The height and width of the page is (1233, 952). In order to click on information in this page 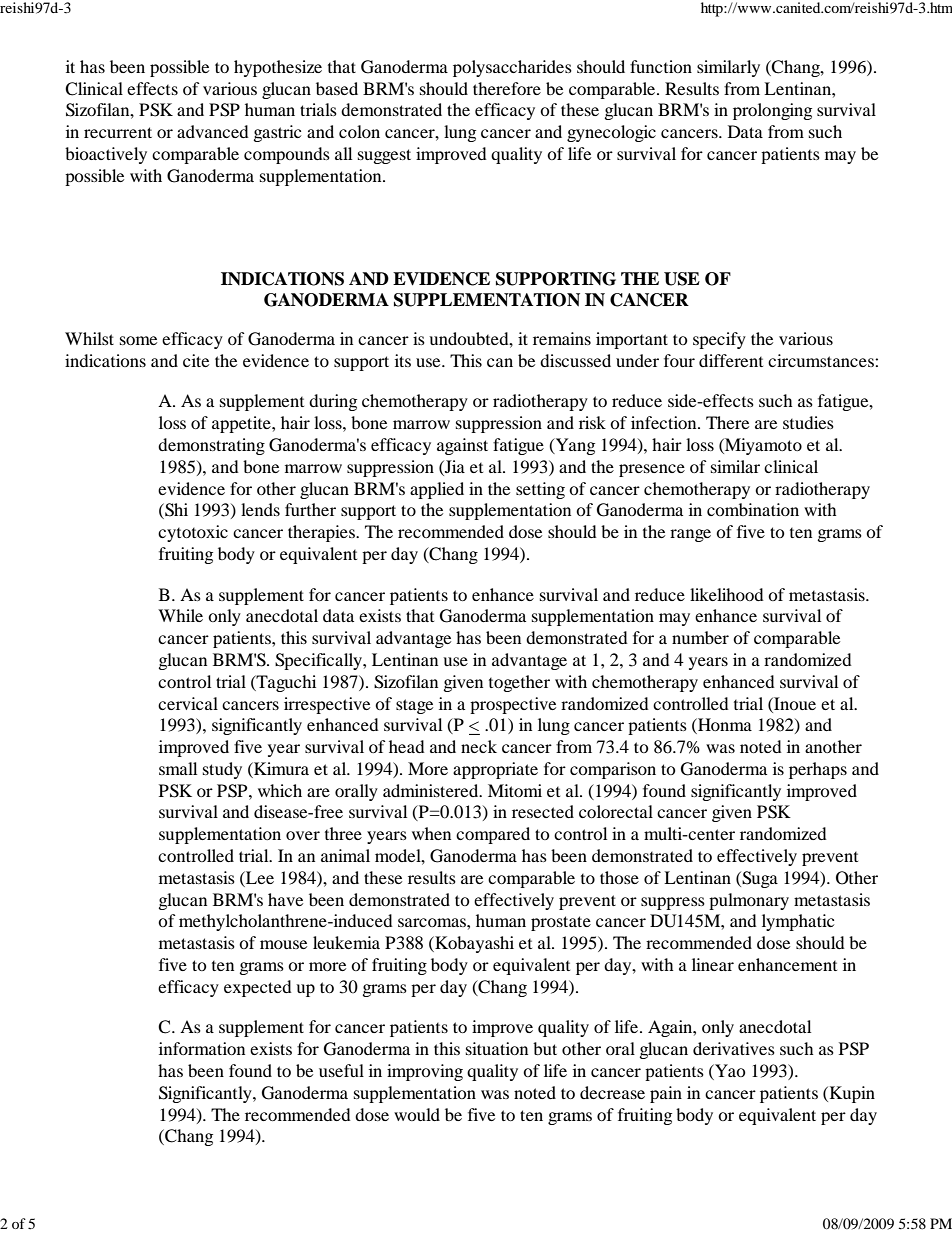, I will do `click(202, 1048)`.
